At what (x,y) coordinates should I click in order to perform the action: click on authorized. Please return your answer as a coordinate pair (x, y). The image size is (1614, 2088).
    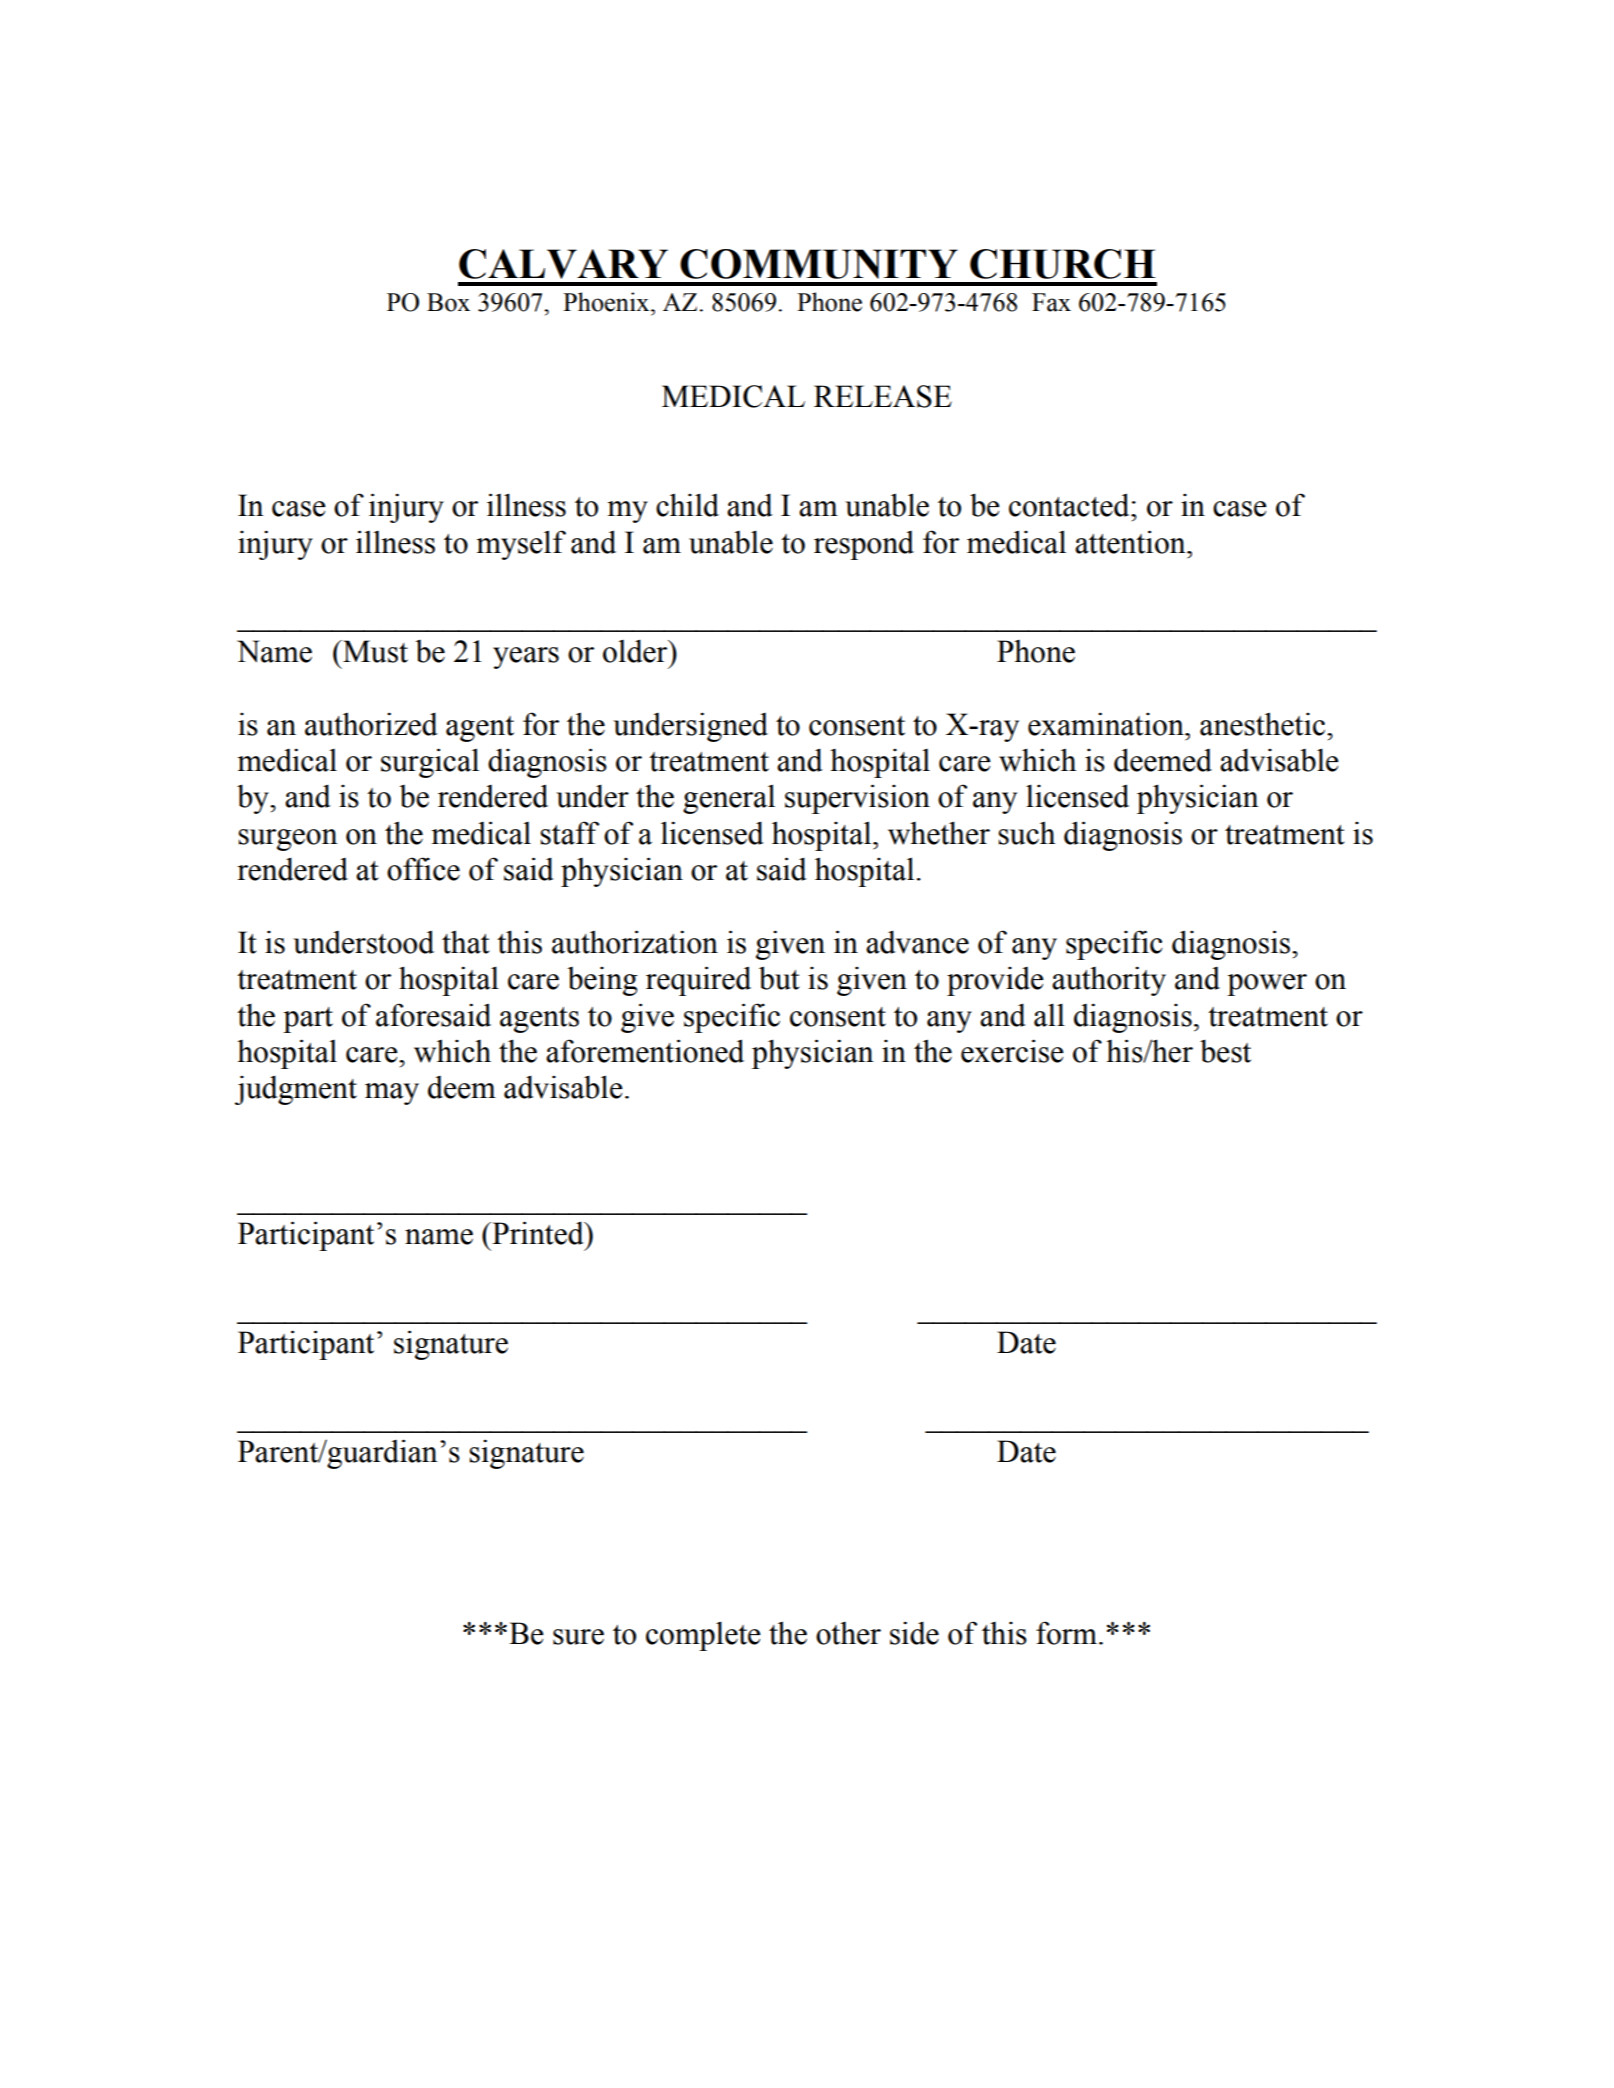
    Looking at the image, I should click on (371, 724).
